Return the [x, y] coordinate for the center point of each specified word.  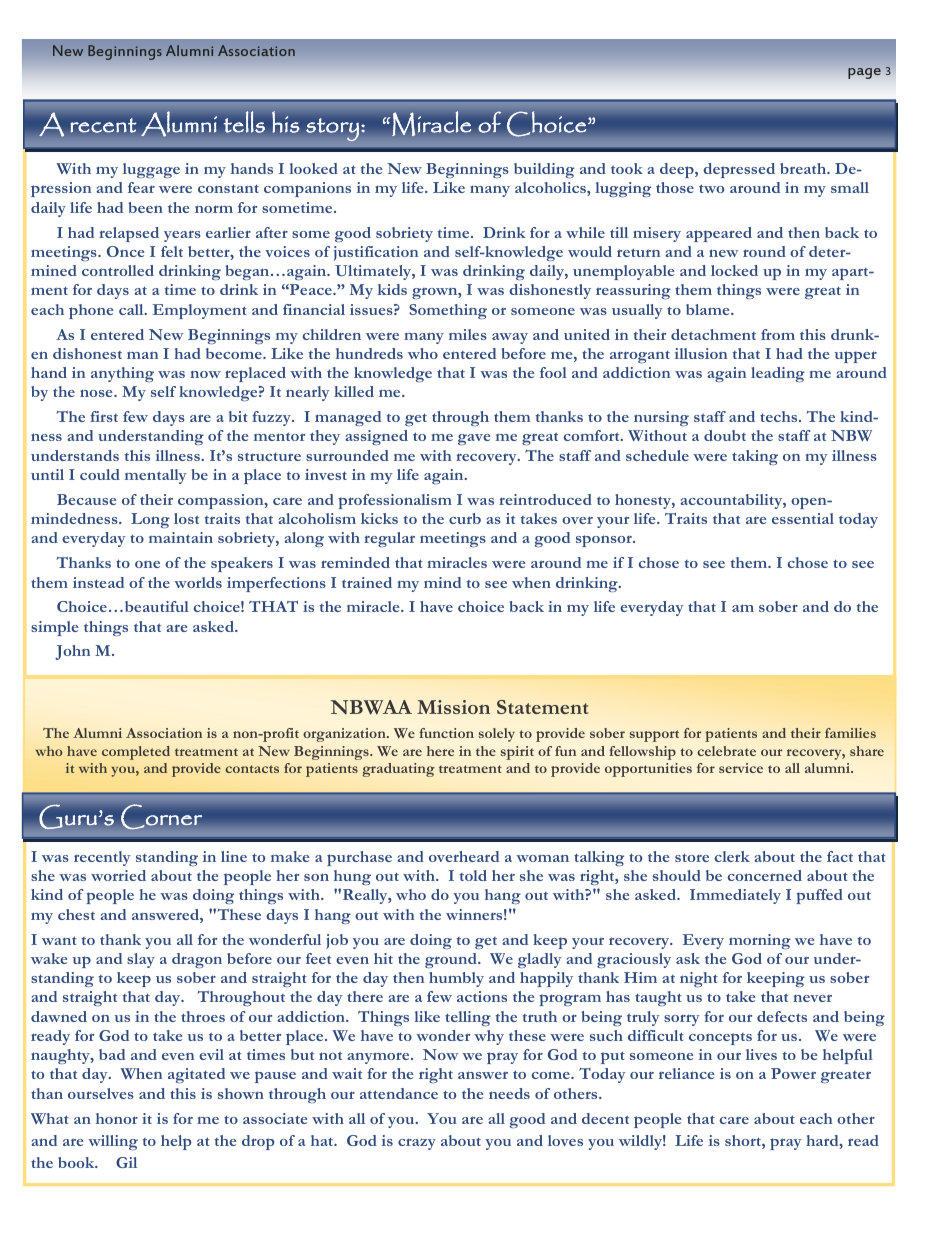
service [741, 768]
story [332, 129]
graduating [398, 770]
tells [244, 122]
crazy [417, 1144]
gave [474, 439]
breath [804, 168]
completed [136, 753]
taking [755, 457]
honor [117, 1118]
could [100, 474]
